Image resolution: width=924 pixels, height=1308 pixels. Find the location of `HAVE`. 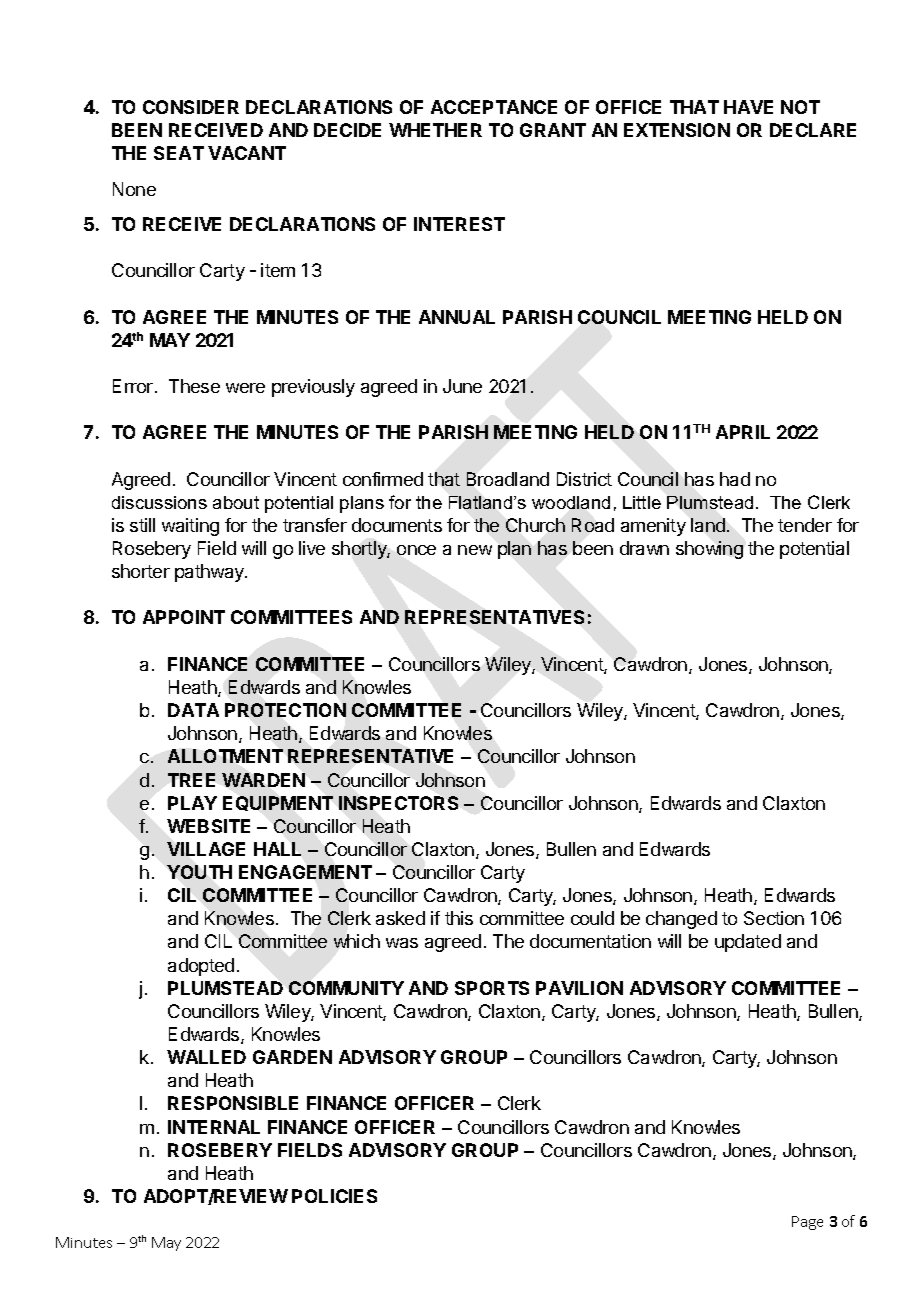

HAVE is located at coordinates (748, 107).
